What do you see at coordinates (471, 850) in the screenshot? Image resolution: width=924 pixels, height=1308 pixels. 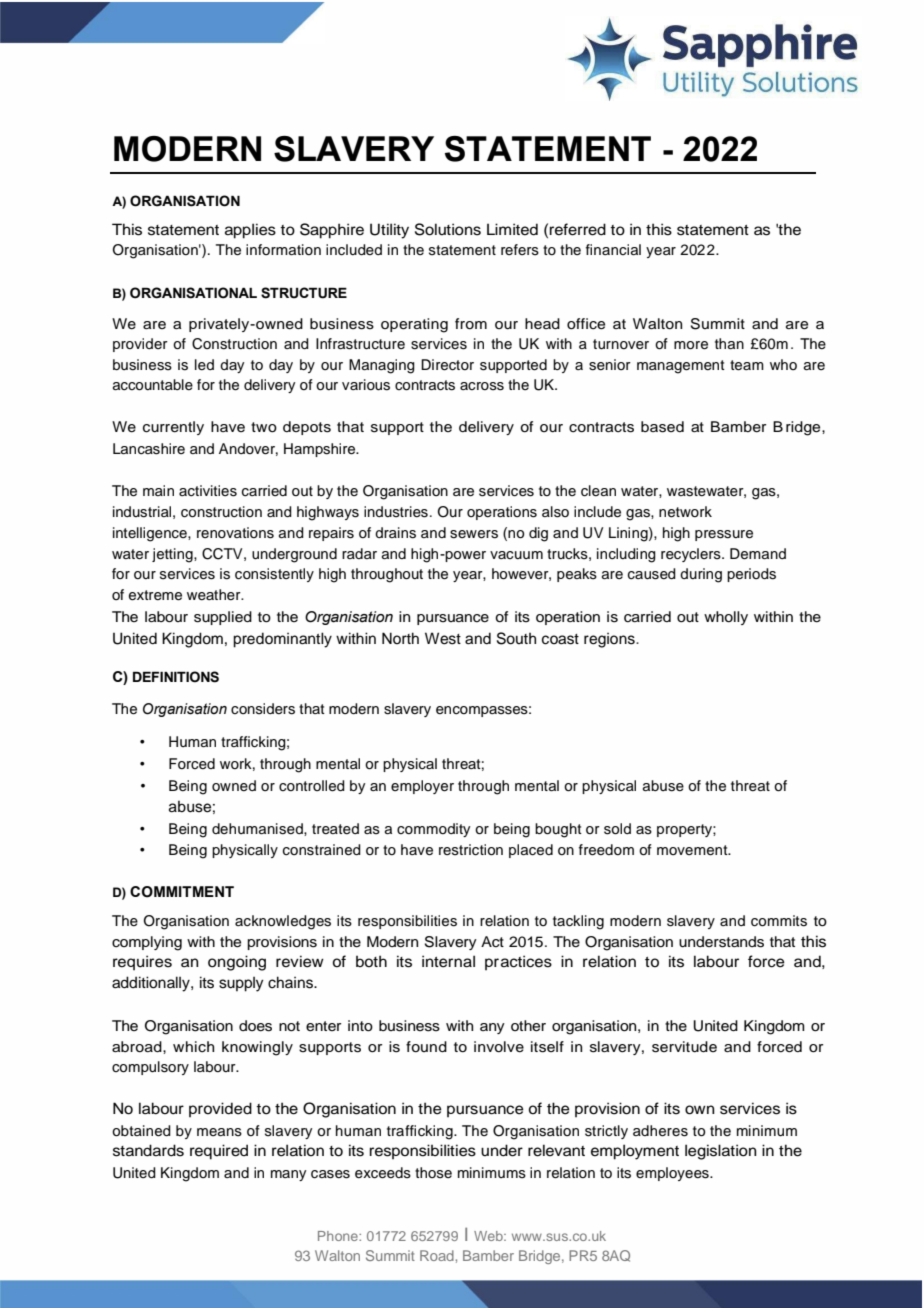 I see `restriction` at bounding box center [471, 850].
